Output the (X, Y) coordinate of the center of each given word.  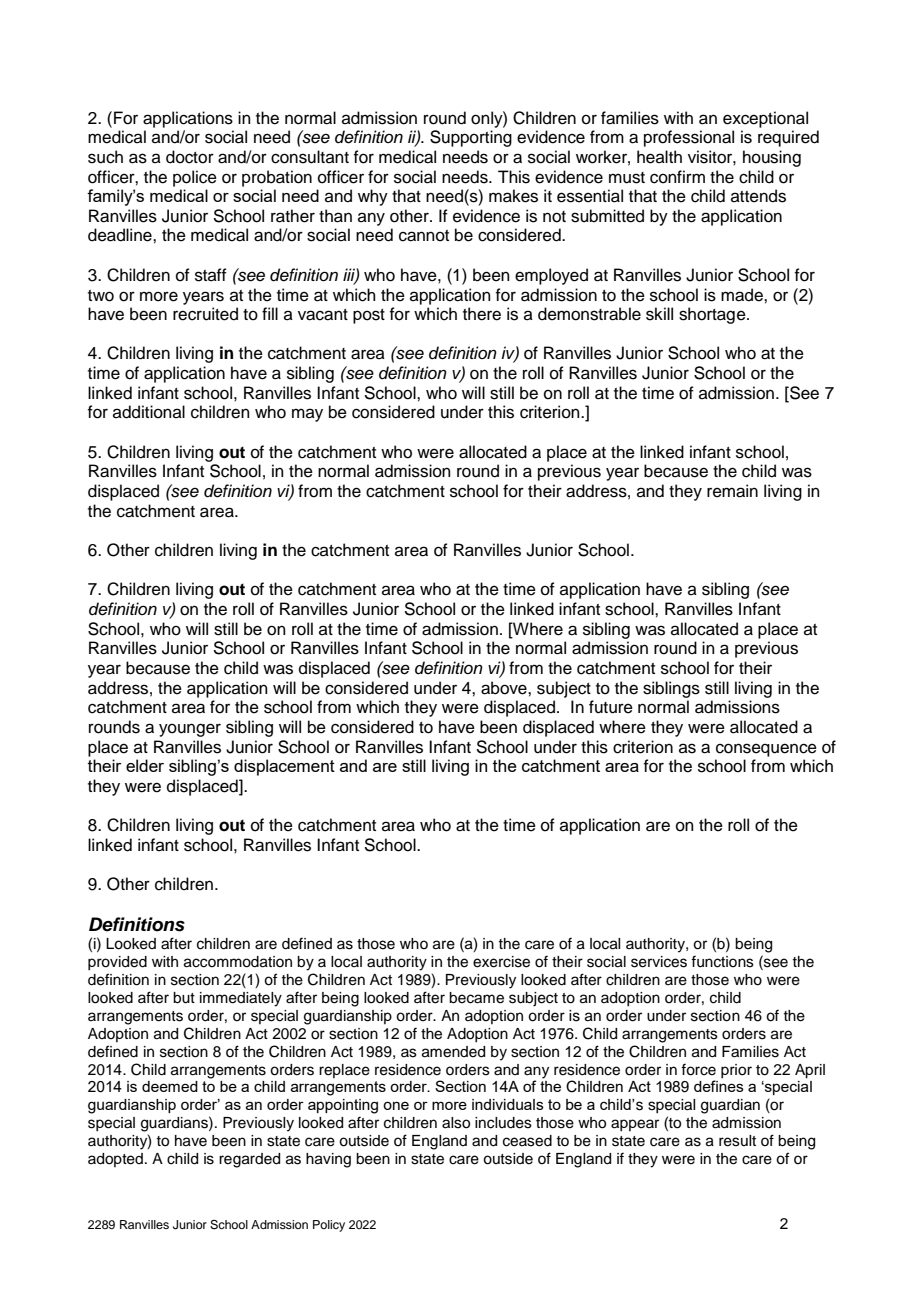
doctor (190, 157)
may (307, 415)
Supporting (471, 138)
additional (149, 412)
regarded (249, 1160)
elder (145, 765)
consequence (766, 750)
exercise (501, 962)
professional (689, 138)
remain (732, 491)
